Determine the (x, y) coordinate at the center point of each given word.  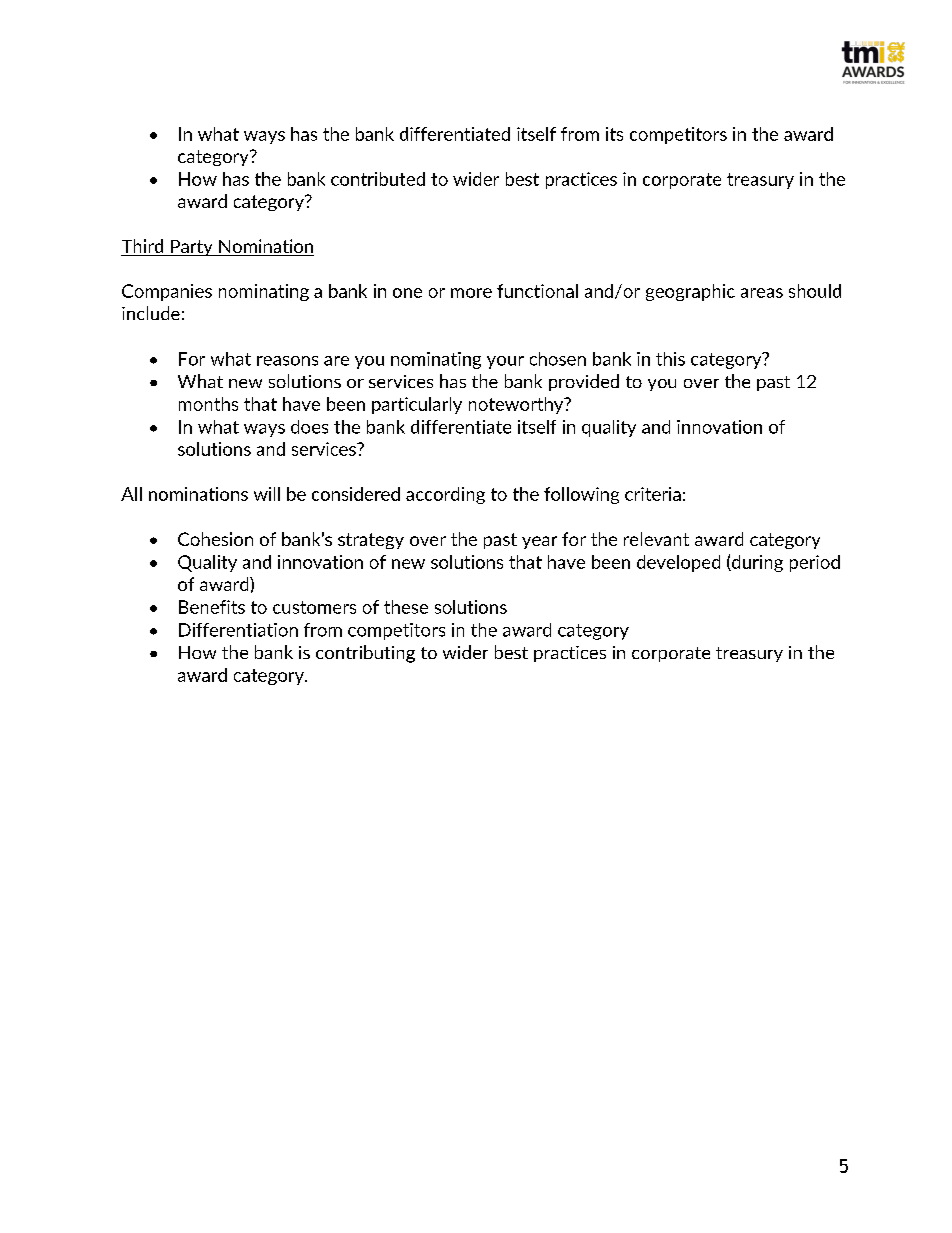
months (208, 404)
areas (762, 293)
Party (192, 248)
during (756, 563)
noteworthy (517, 405)
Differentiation (238, 630)
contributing (365, 654)
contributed (378, 179)
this (670, 359)
